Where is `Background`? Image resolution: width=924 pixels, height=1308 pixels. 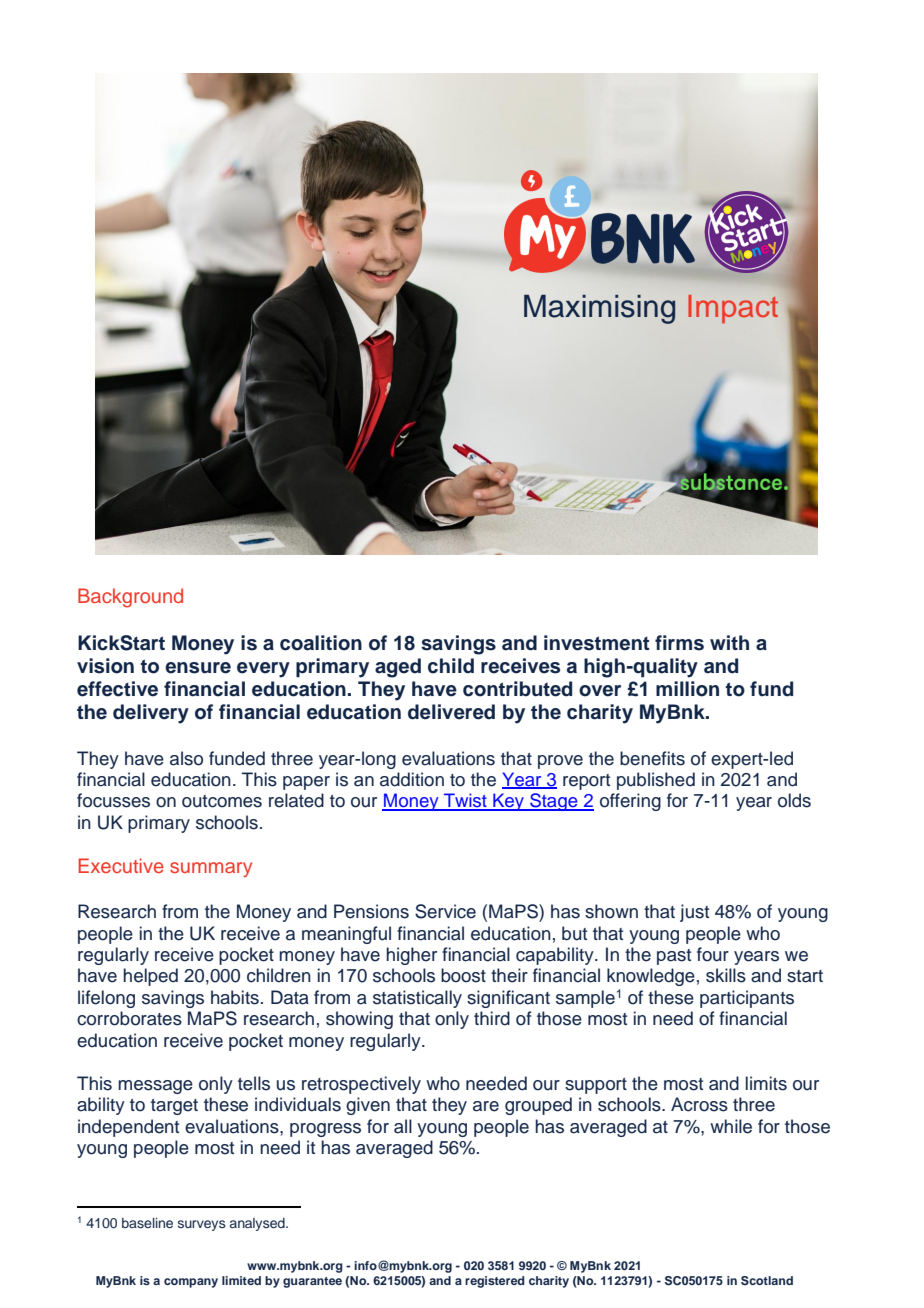 Background is located at coordinates (130, 598).
